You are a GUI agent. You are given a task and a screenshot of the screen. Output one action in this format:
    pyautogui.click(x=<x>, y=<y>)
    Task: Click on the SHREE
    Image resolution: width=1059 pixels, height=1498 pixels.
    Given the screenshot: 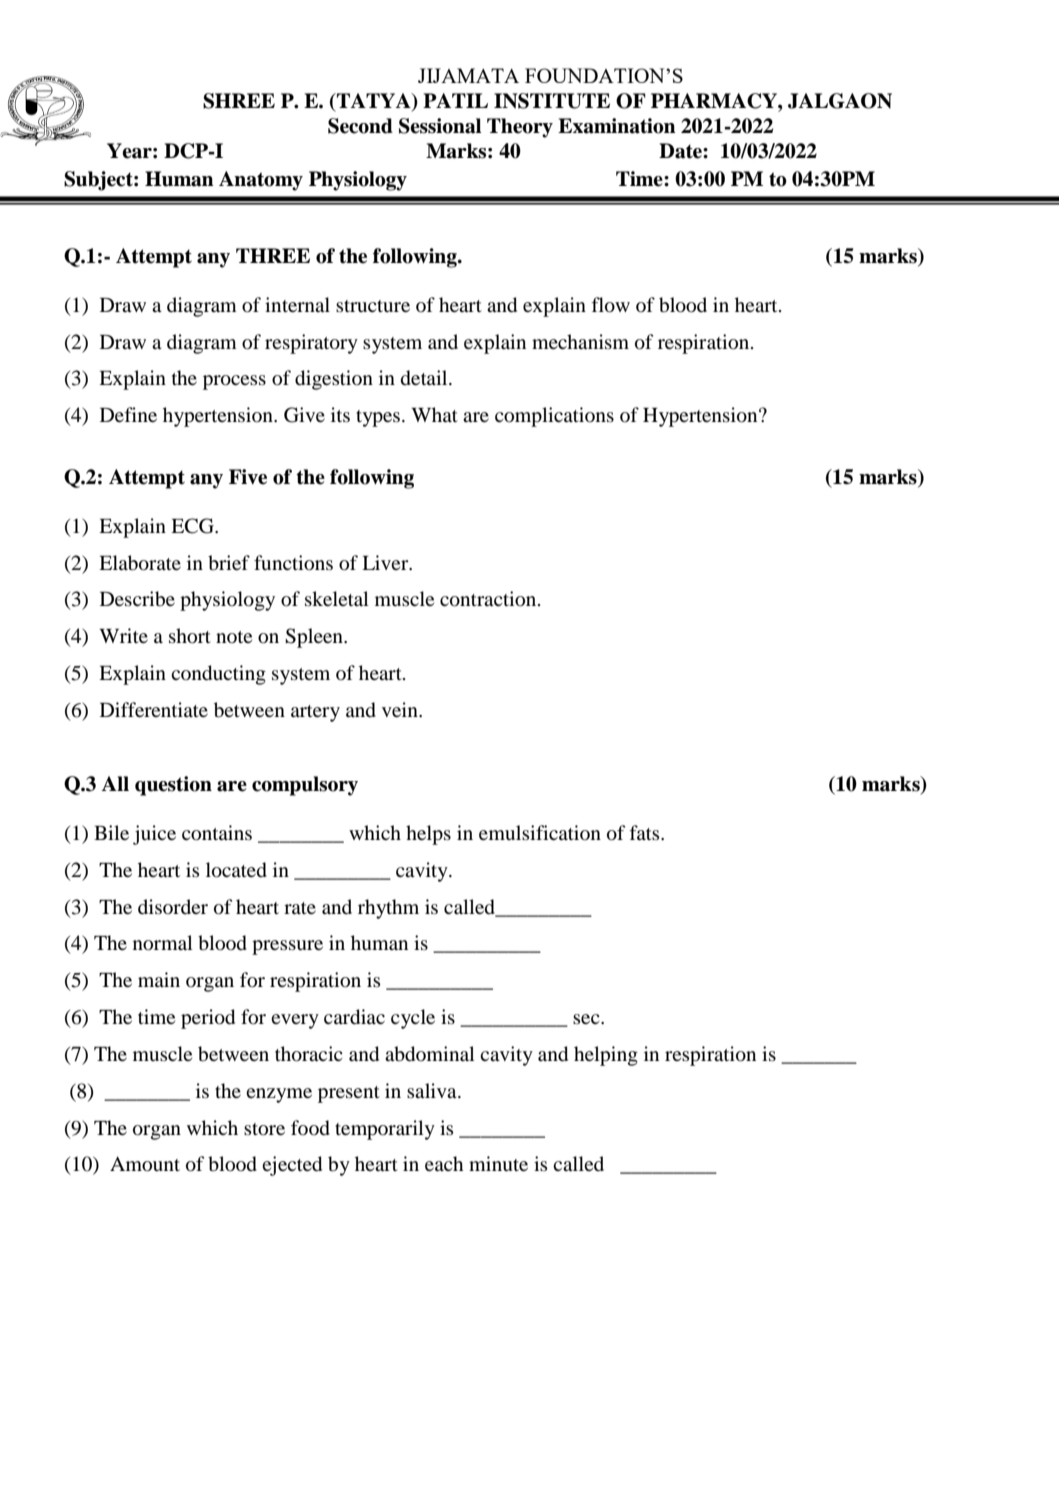 What is the action you would take?
    pyautogui.click(x=239, y=101)
